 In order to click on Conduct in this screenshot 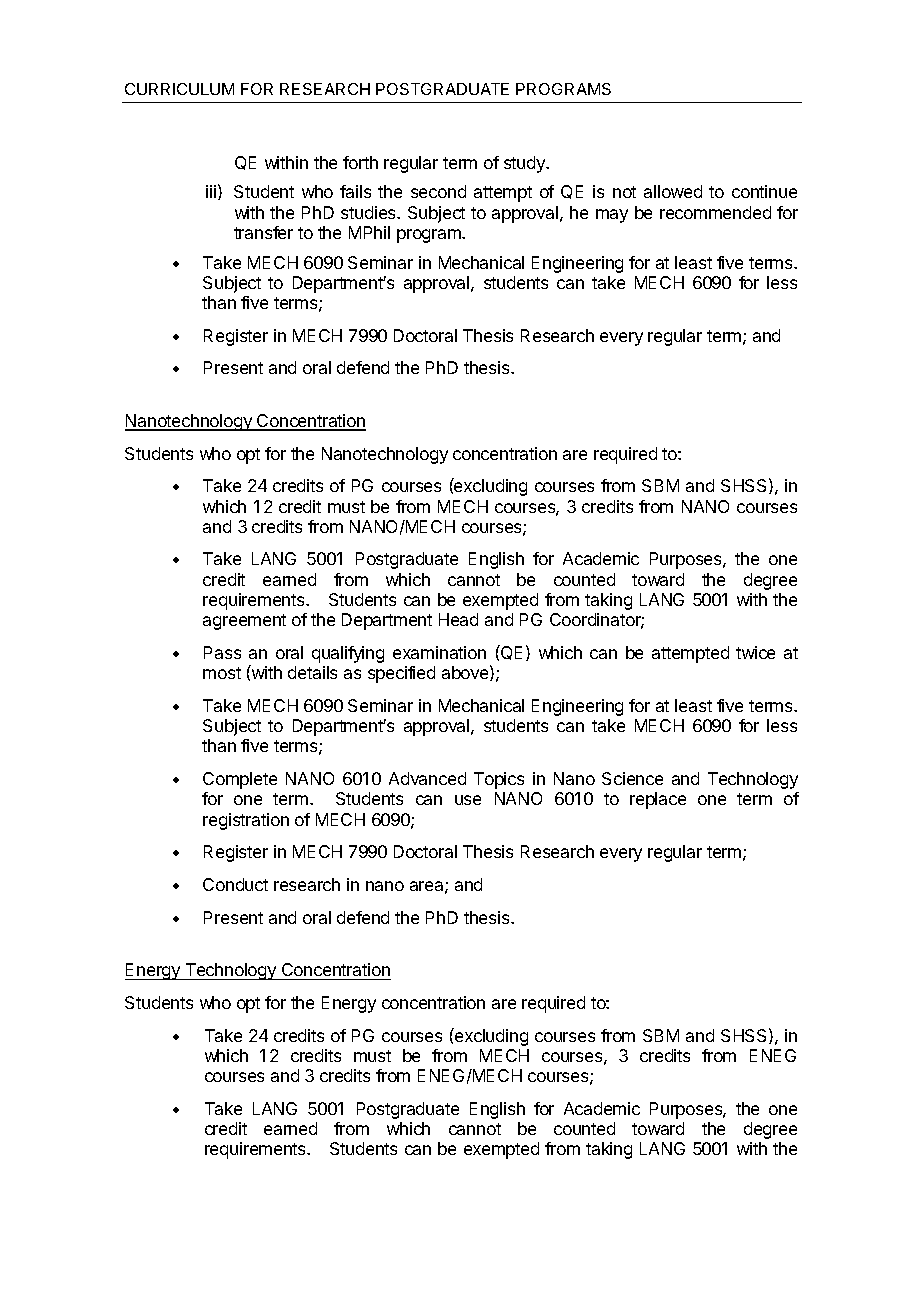, I will do `click(235, 884)`.
